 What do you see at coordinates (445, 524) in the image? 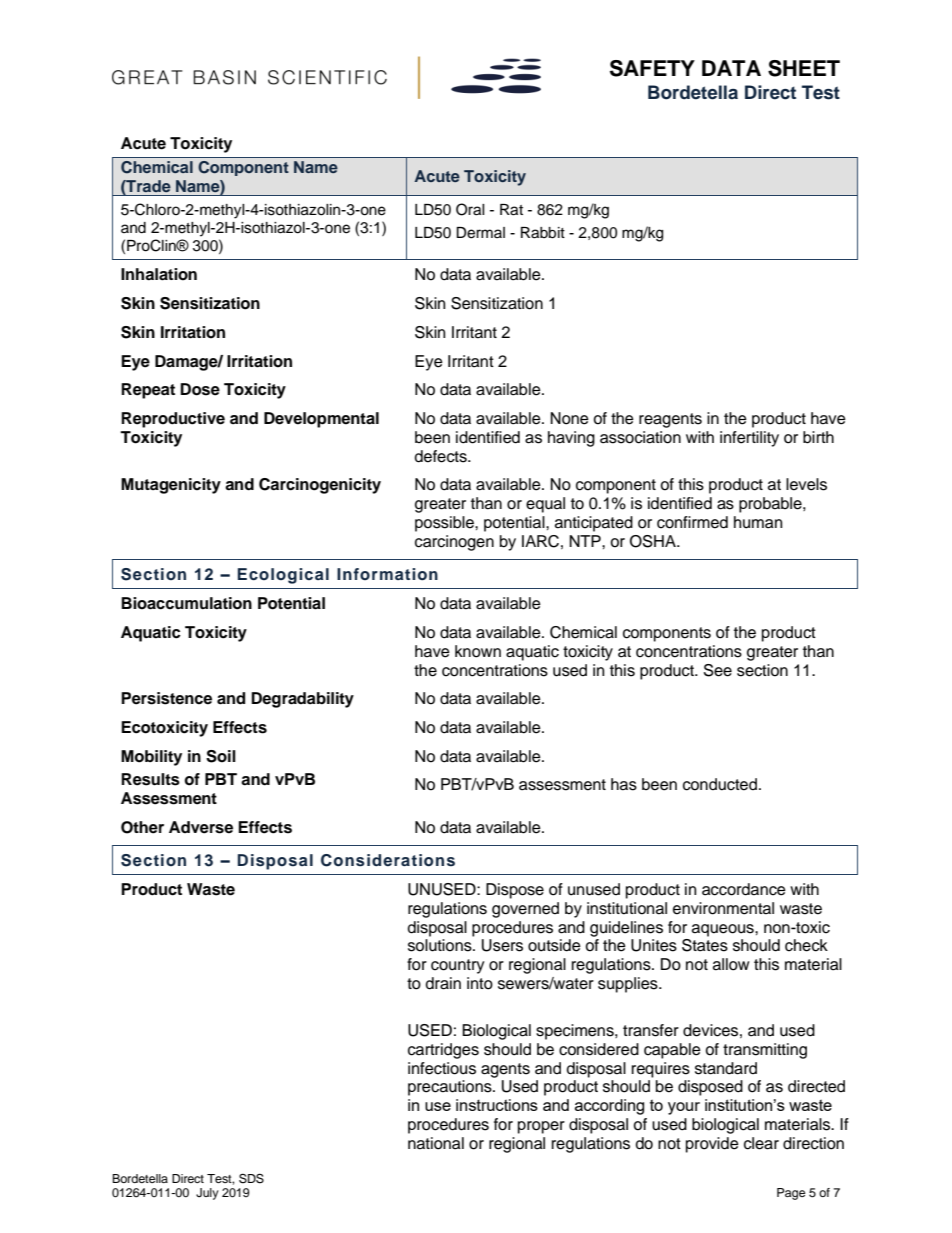
I see `possible` at bounding box center [445, 524].
